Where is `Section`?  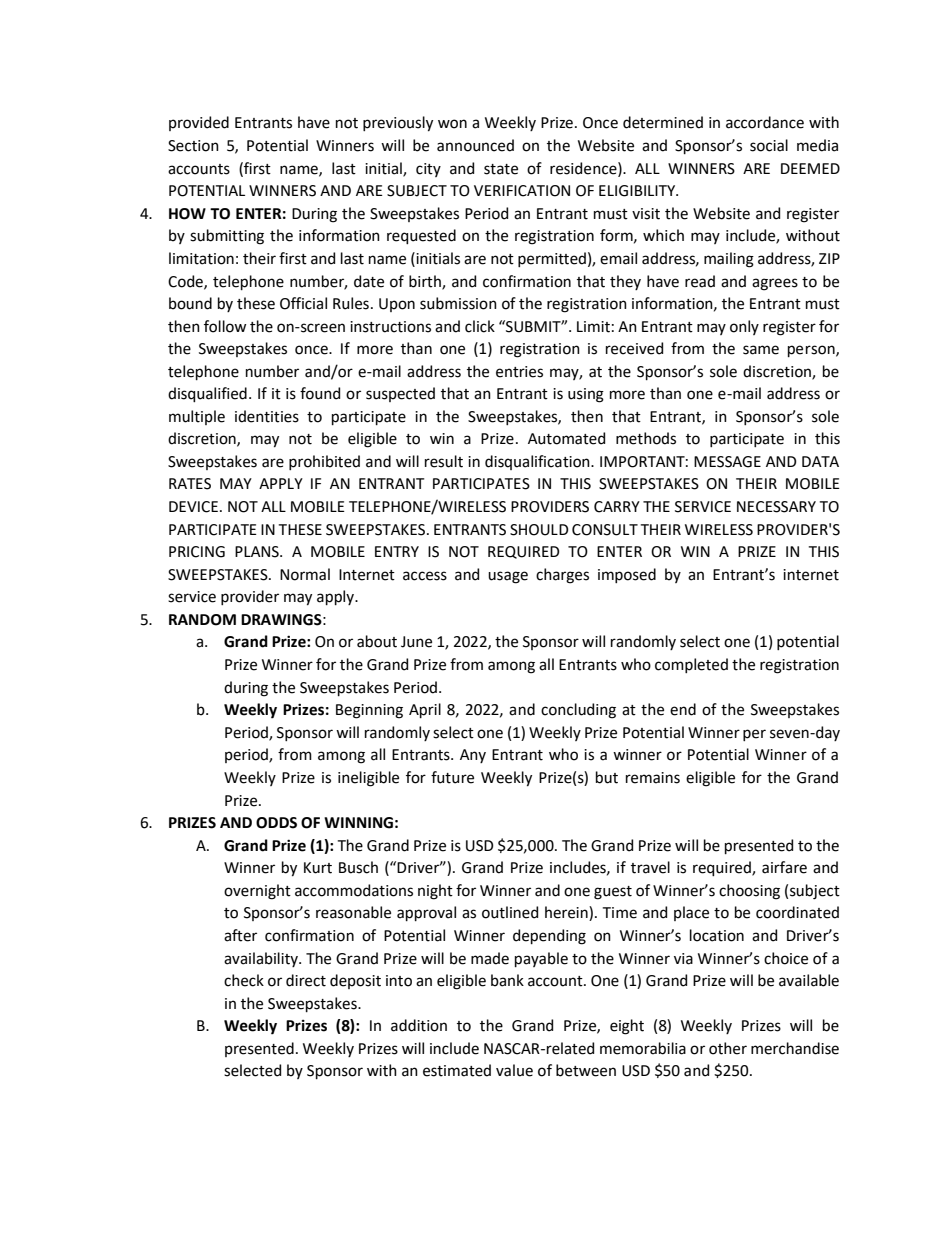 Section is located at coordinates (193, 146).
